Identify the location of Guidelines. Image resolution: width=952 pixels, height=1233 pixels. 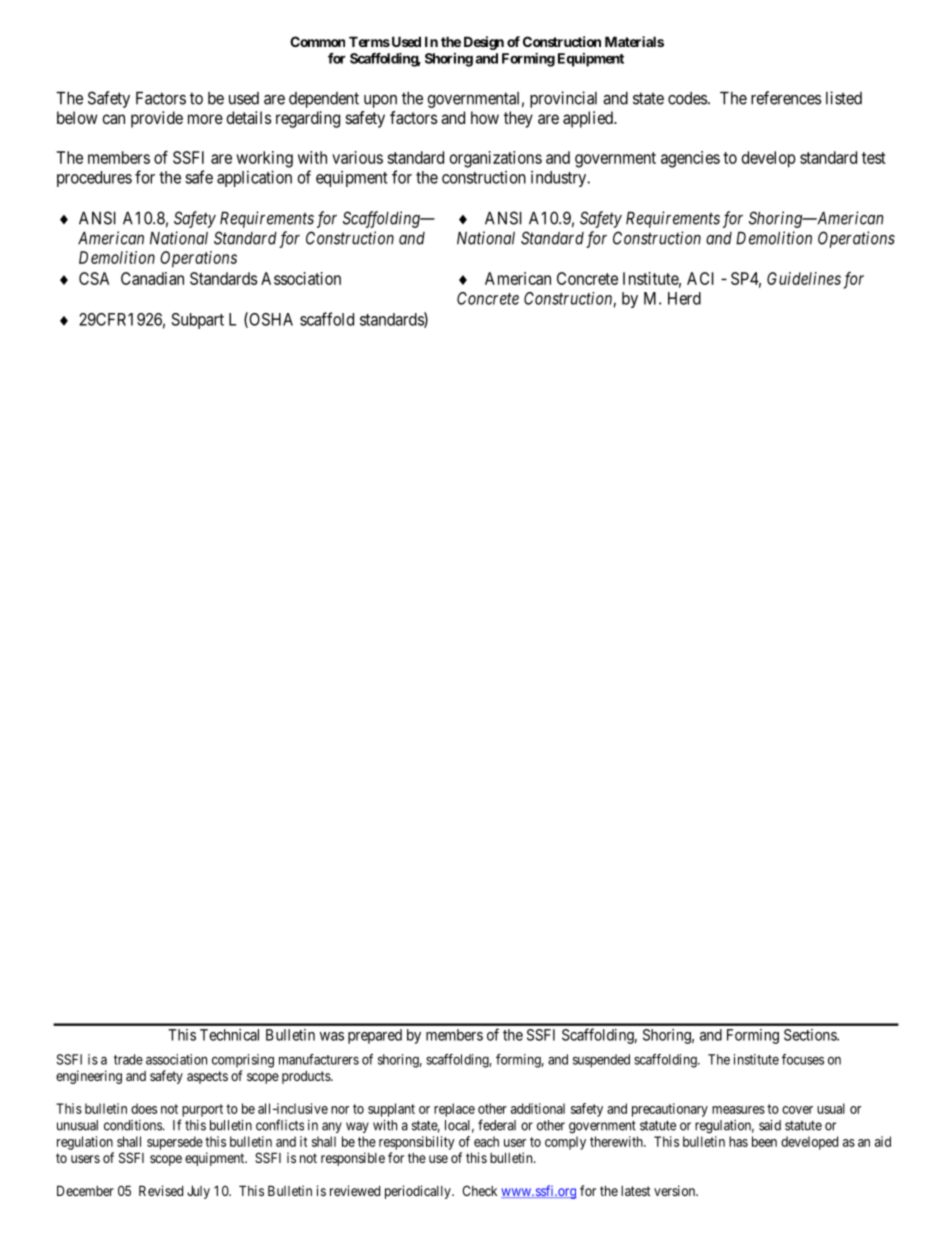
(804, 278).
